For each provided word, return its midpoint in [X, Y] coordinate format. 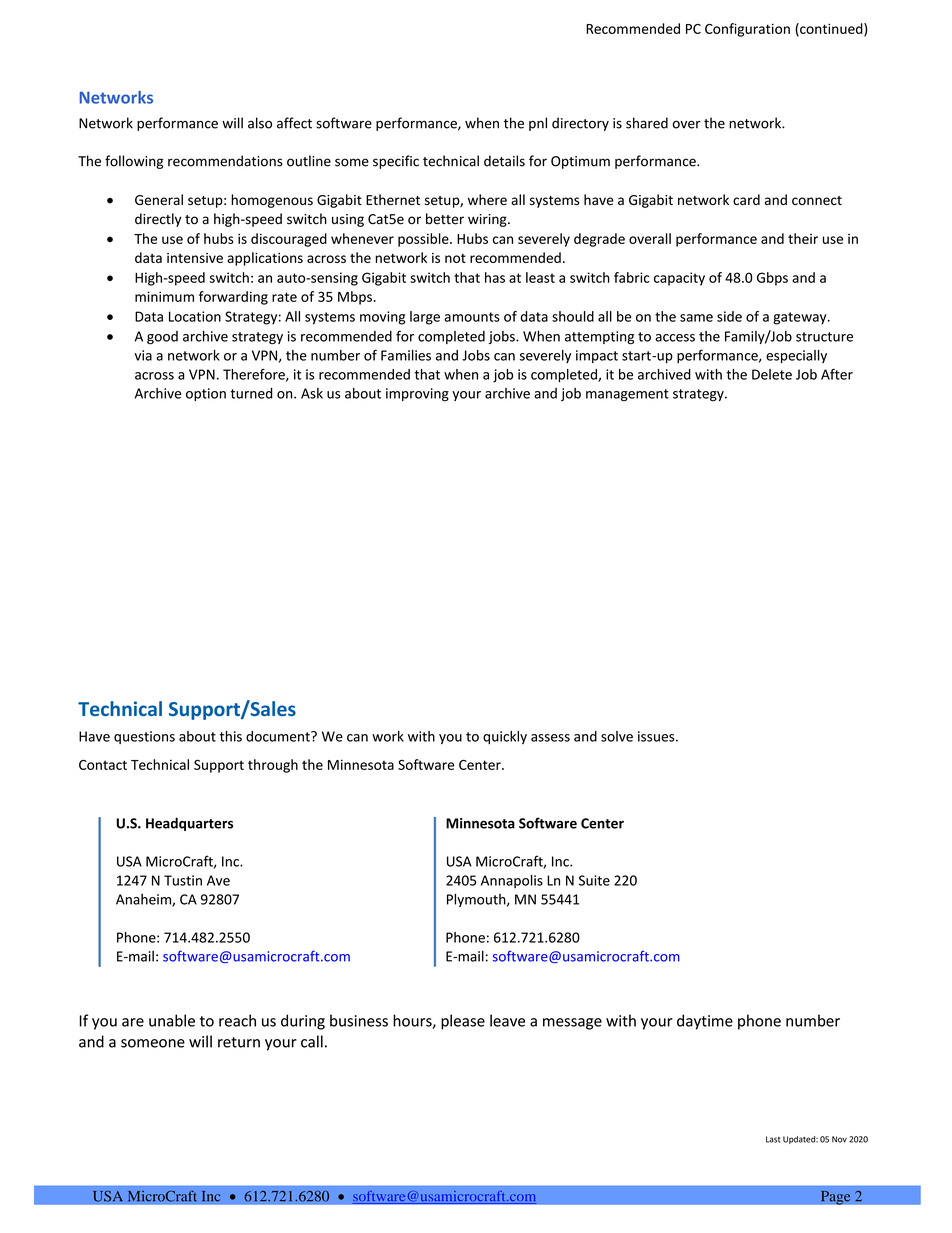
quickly [505, 737]
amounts [472, 317]
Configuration [747, 30]
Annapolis [512, 881]
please [463, 1022]
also [260, 123]
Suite [594, 880]
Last [773, 1139]
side [729, 316]
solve [617, 736]
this [231, 736]
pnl [538, 124]
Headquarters [189, 824]
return [239, 1042]
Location [195, 316]
